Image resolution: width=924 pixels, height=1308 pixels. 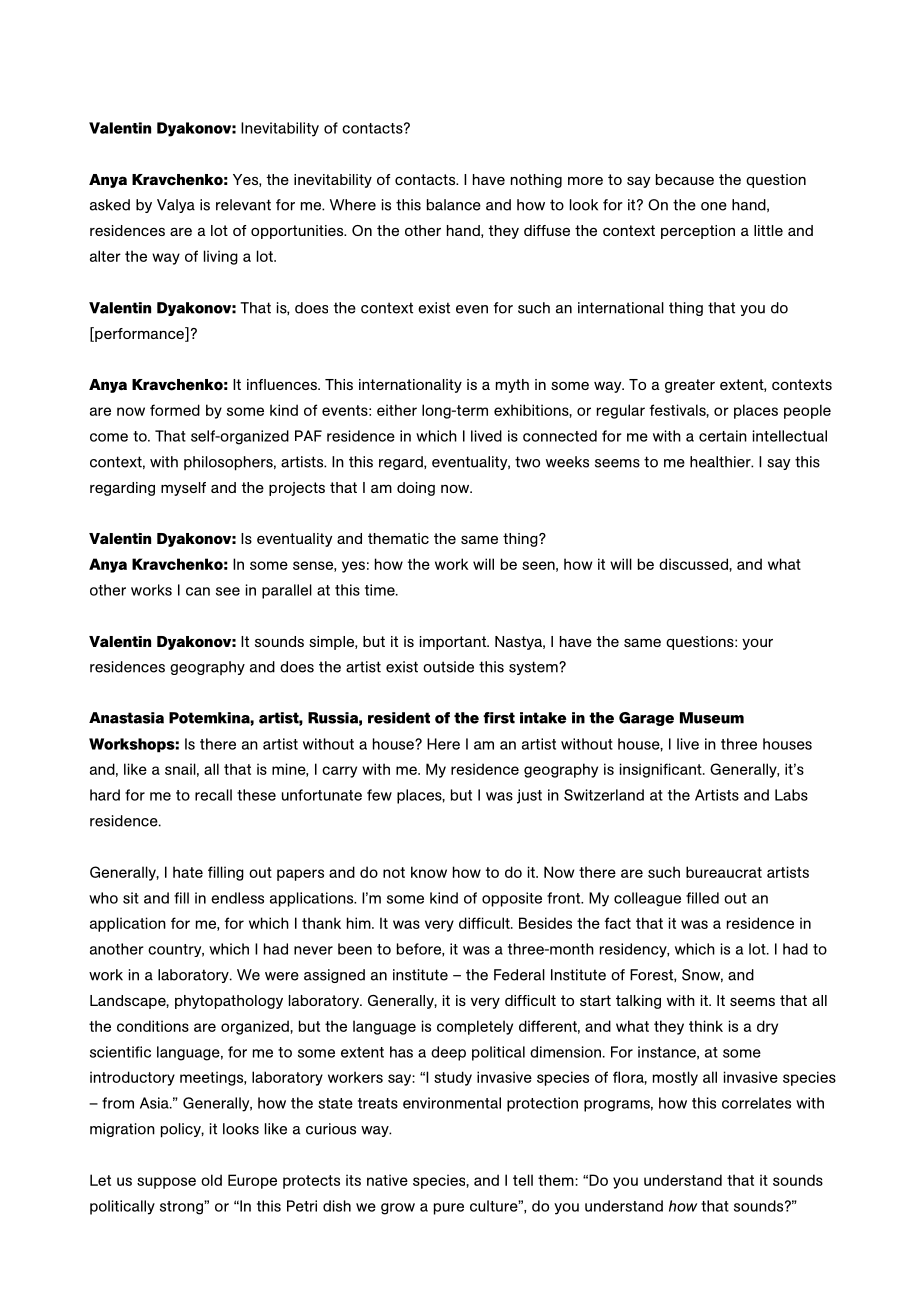 What do you see at coordinates (662, 770) in the screenshot?
I see `insignificant` at bounding box center [662, 770].
